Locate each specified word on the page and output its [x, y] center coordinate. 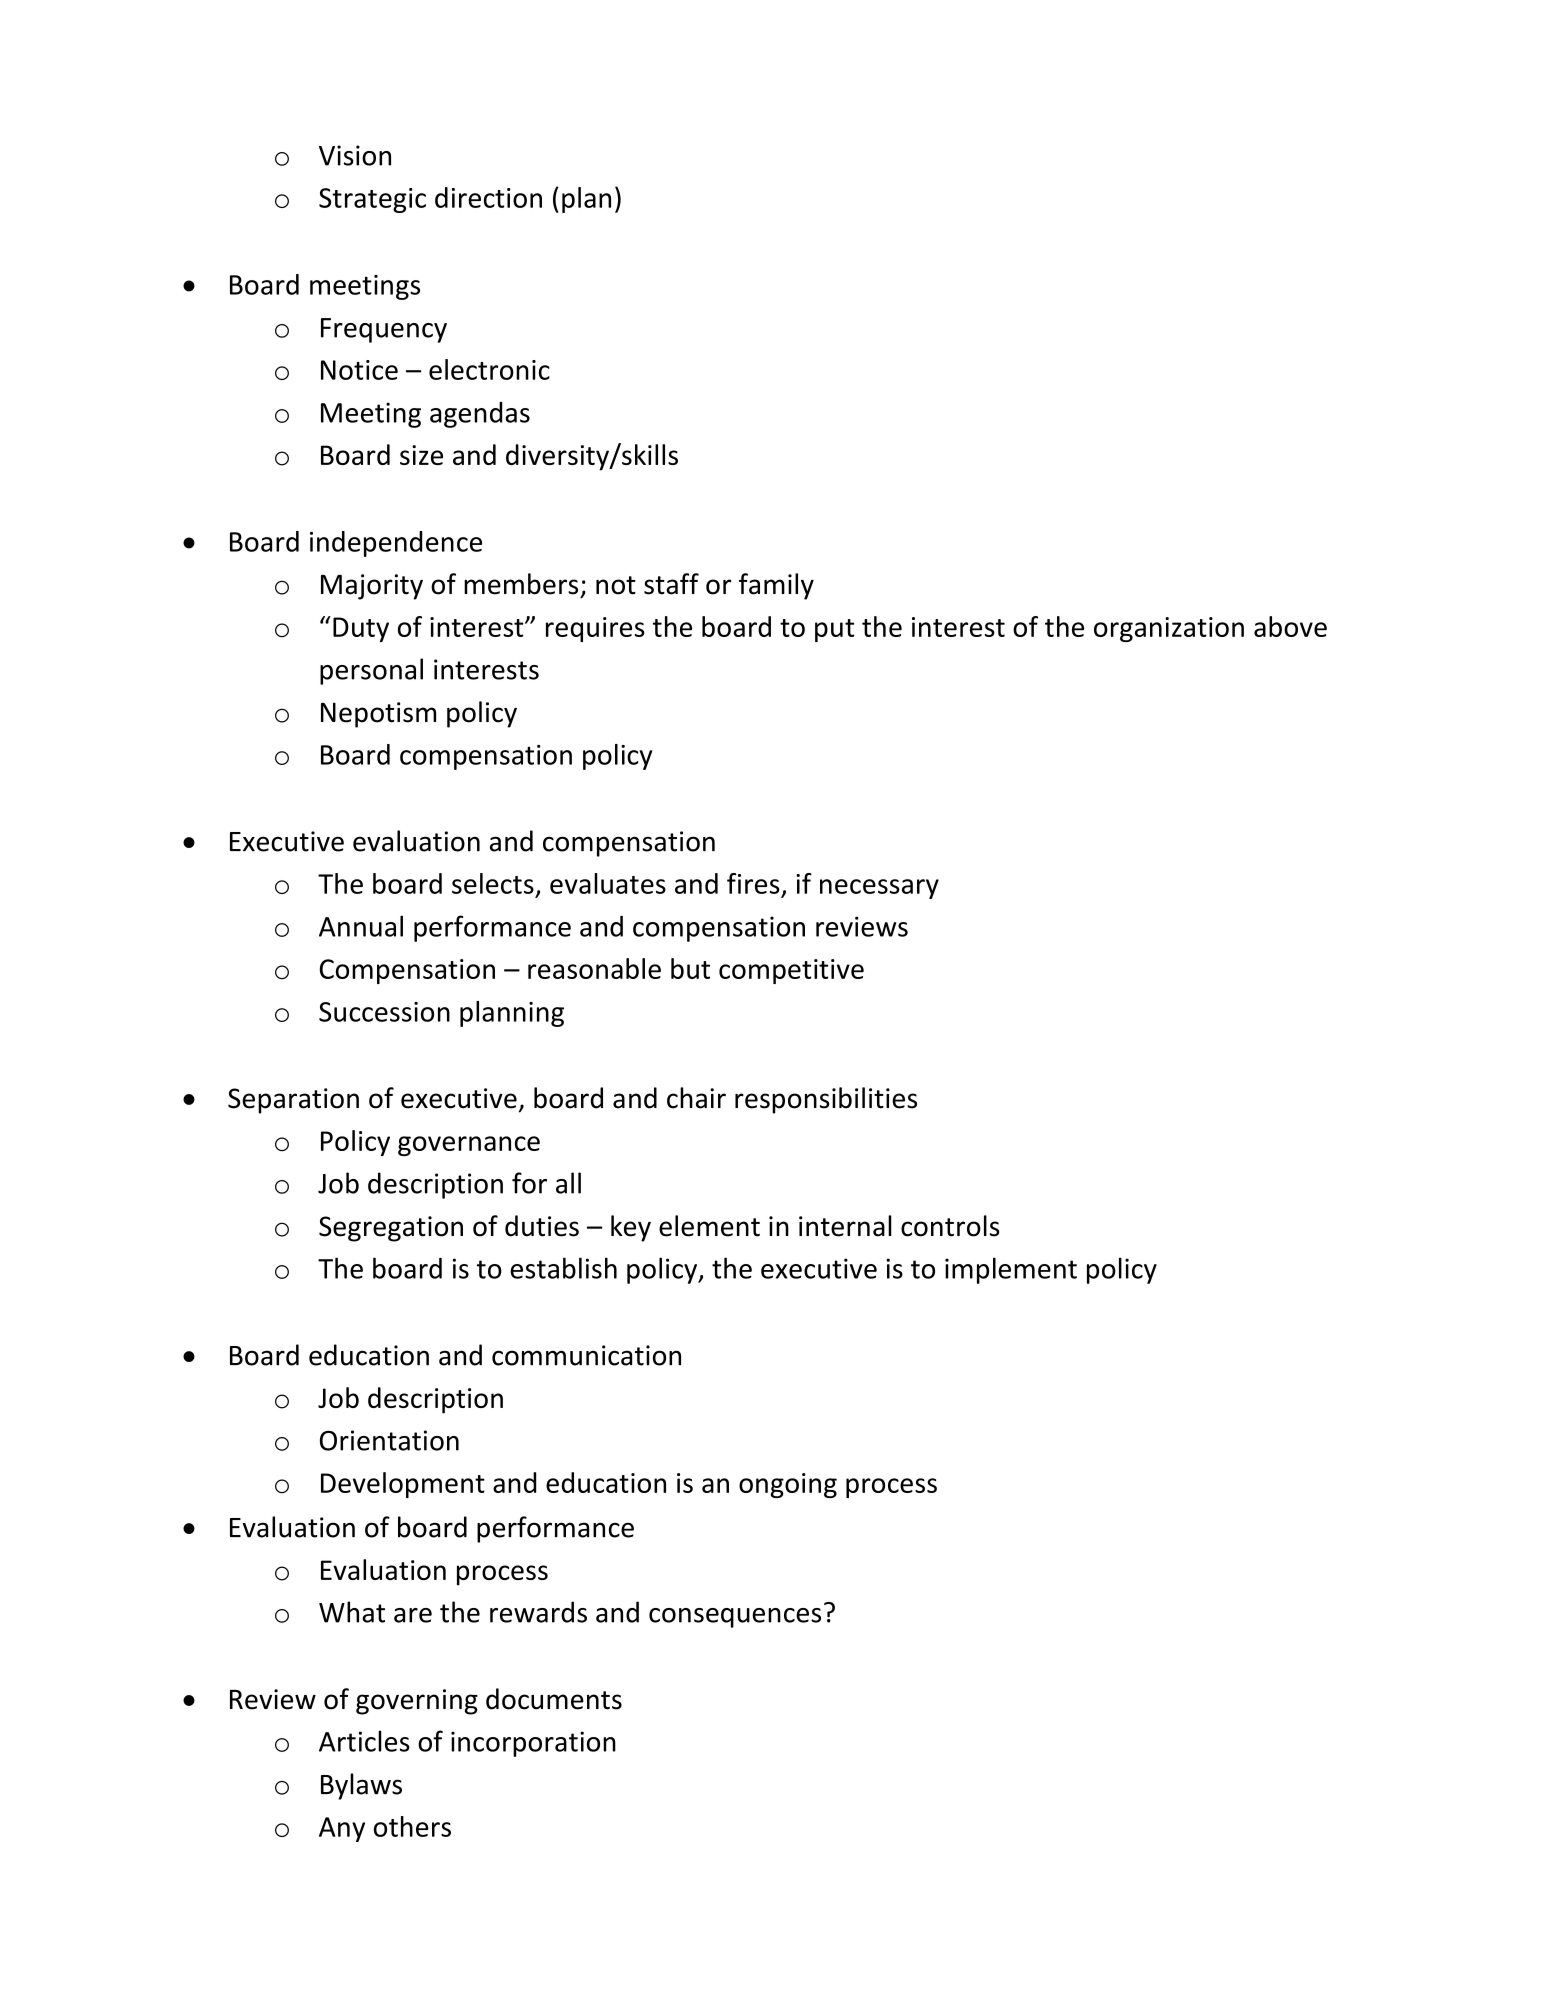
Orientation [389, 1440]
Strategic [372, 200]
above [1290, 626]
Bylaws [361, 1786]
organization [1169, 629]
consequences [735, 1618]
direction [488, 197]
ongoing [788, 1485]
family [776, 586]
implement [1011, 1270]
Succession [384, 1012]
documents [554, 1699]
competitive [791, 971]
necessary [879, 889]
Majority [372, 587]
